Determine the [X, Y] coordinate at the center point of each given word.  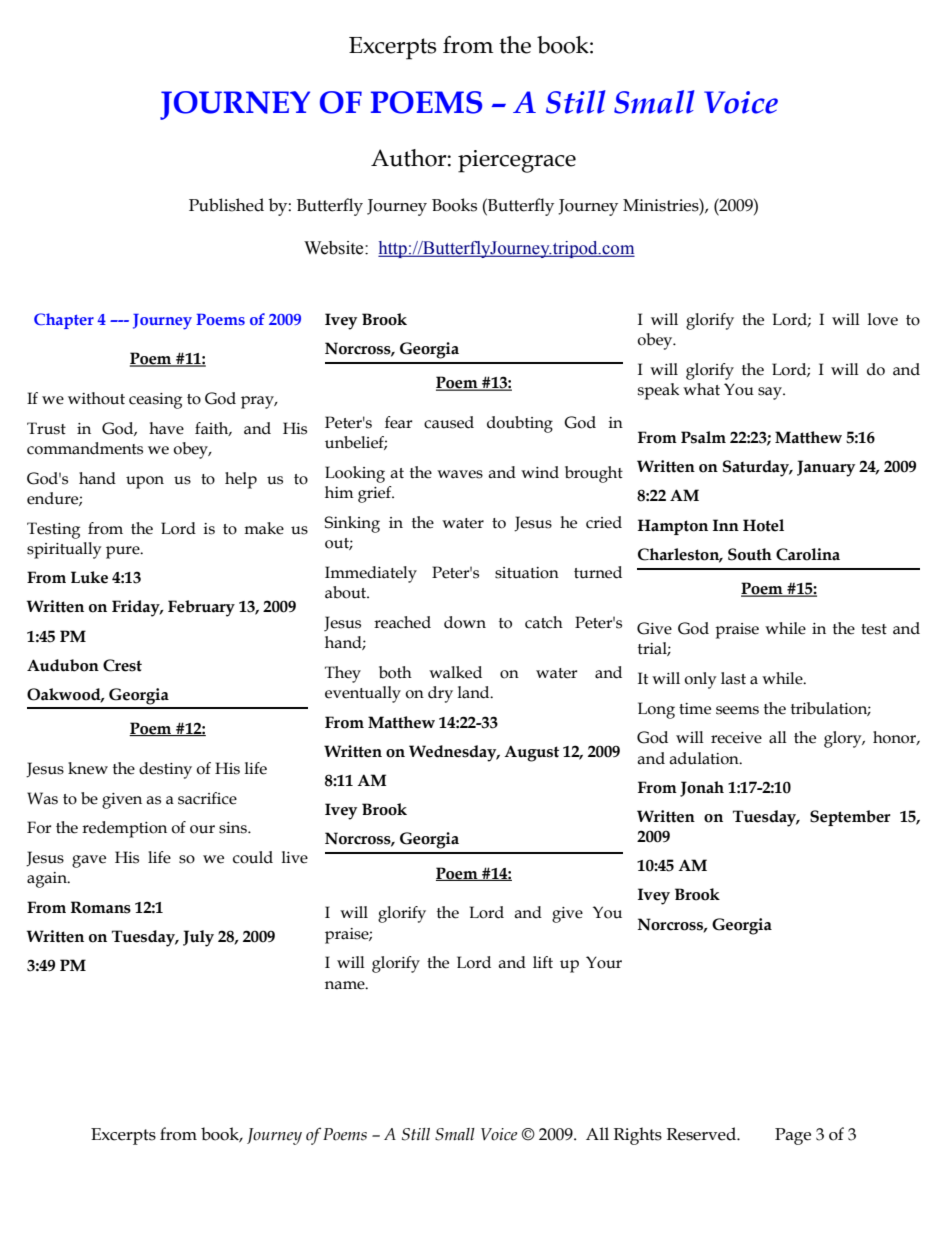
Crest [122, 665]
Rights [638, 1136]
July [198, 938]
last [733, 678]
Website [335, 248]
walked [455, 672]
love [883, 319]
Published [226, 205]
